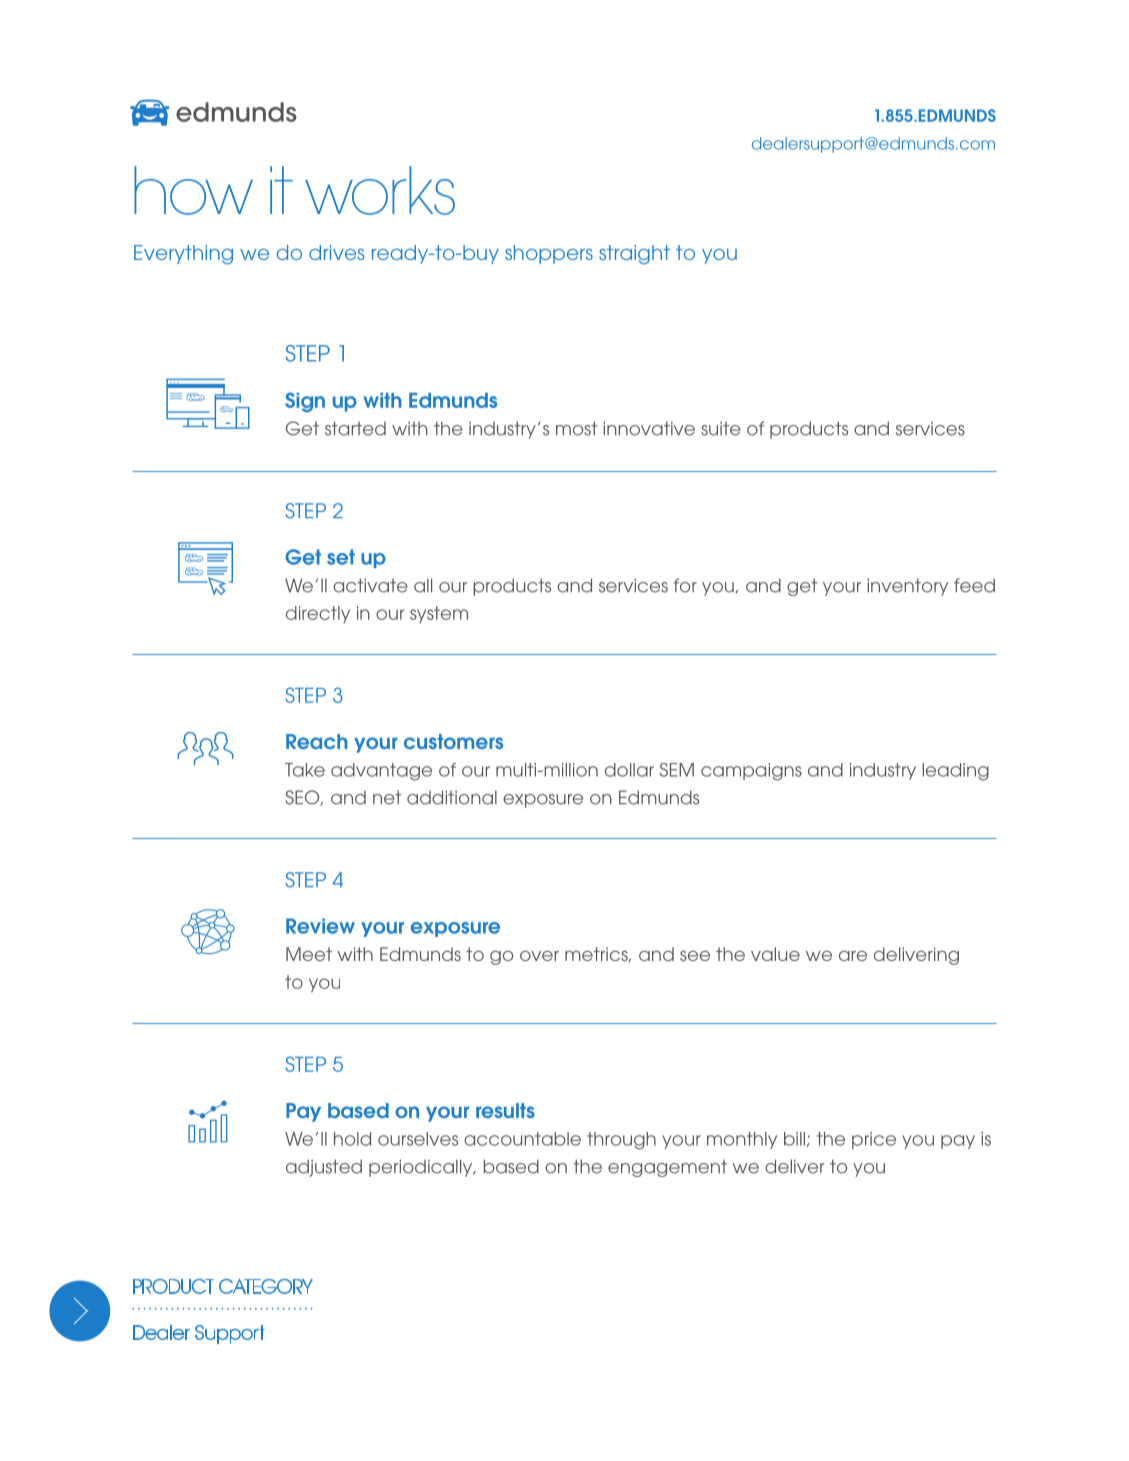 The height and width of the screenshot is (1461, 1129). I want to click on for, so click(685, 585).
